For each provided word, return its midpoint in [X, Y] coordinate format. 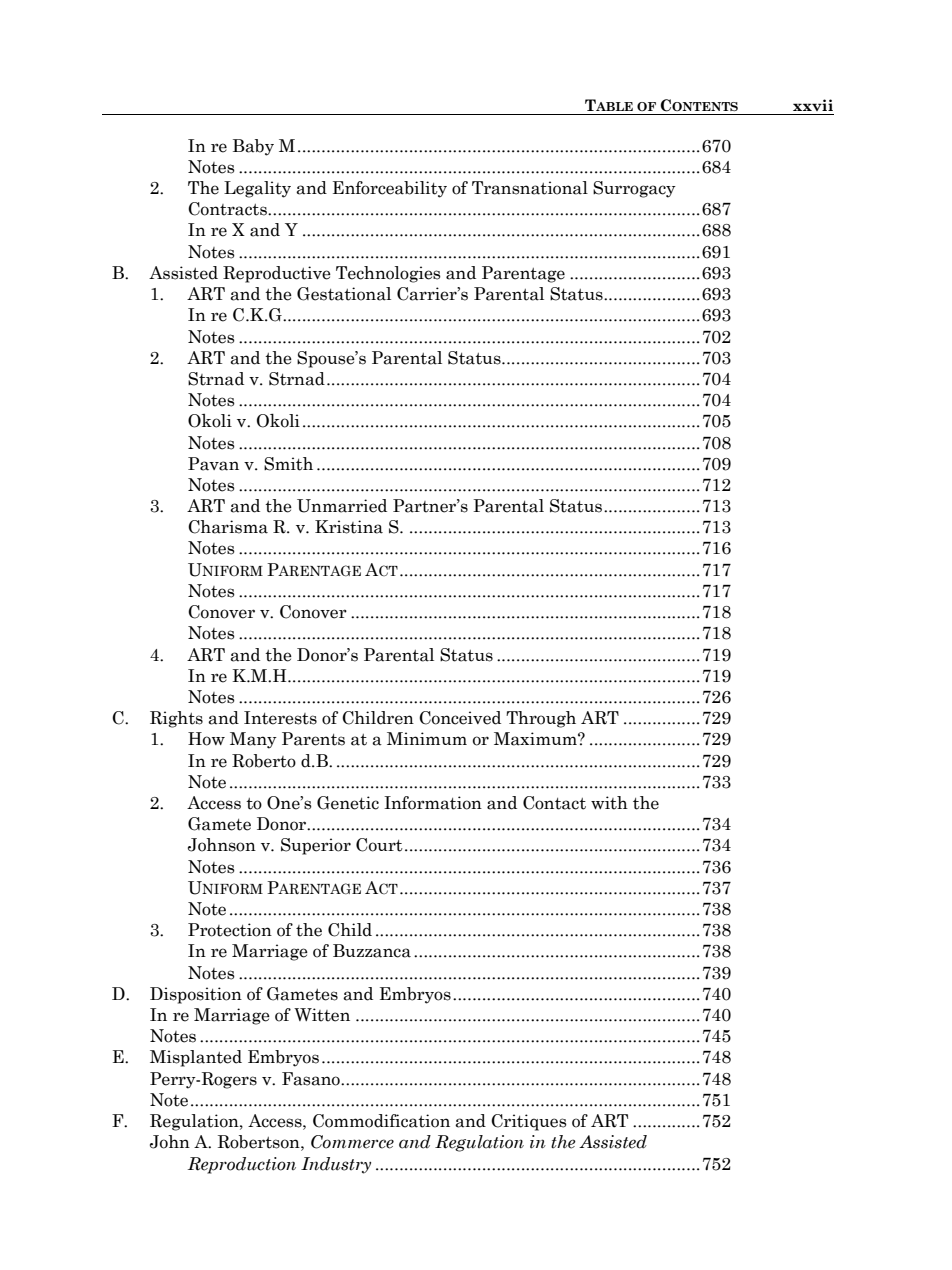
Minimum [427, 738]
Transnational [530, 188]
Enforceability [390, 189]
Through [541, 719]
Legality [257, 189]
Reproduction [242, 1165]
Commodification [381, 1121]
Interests [280, 718]
